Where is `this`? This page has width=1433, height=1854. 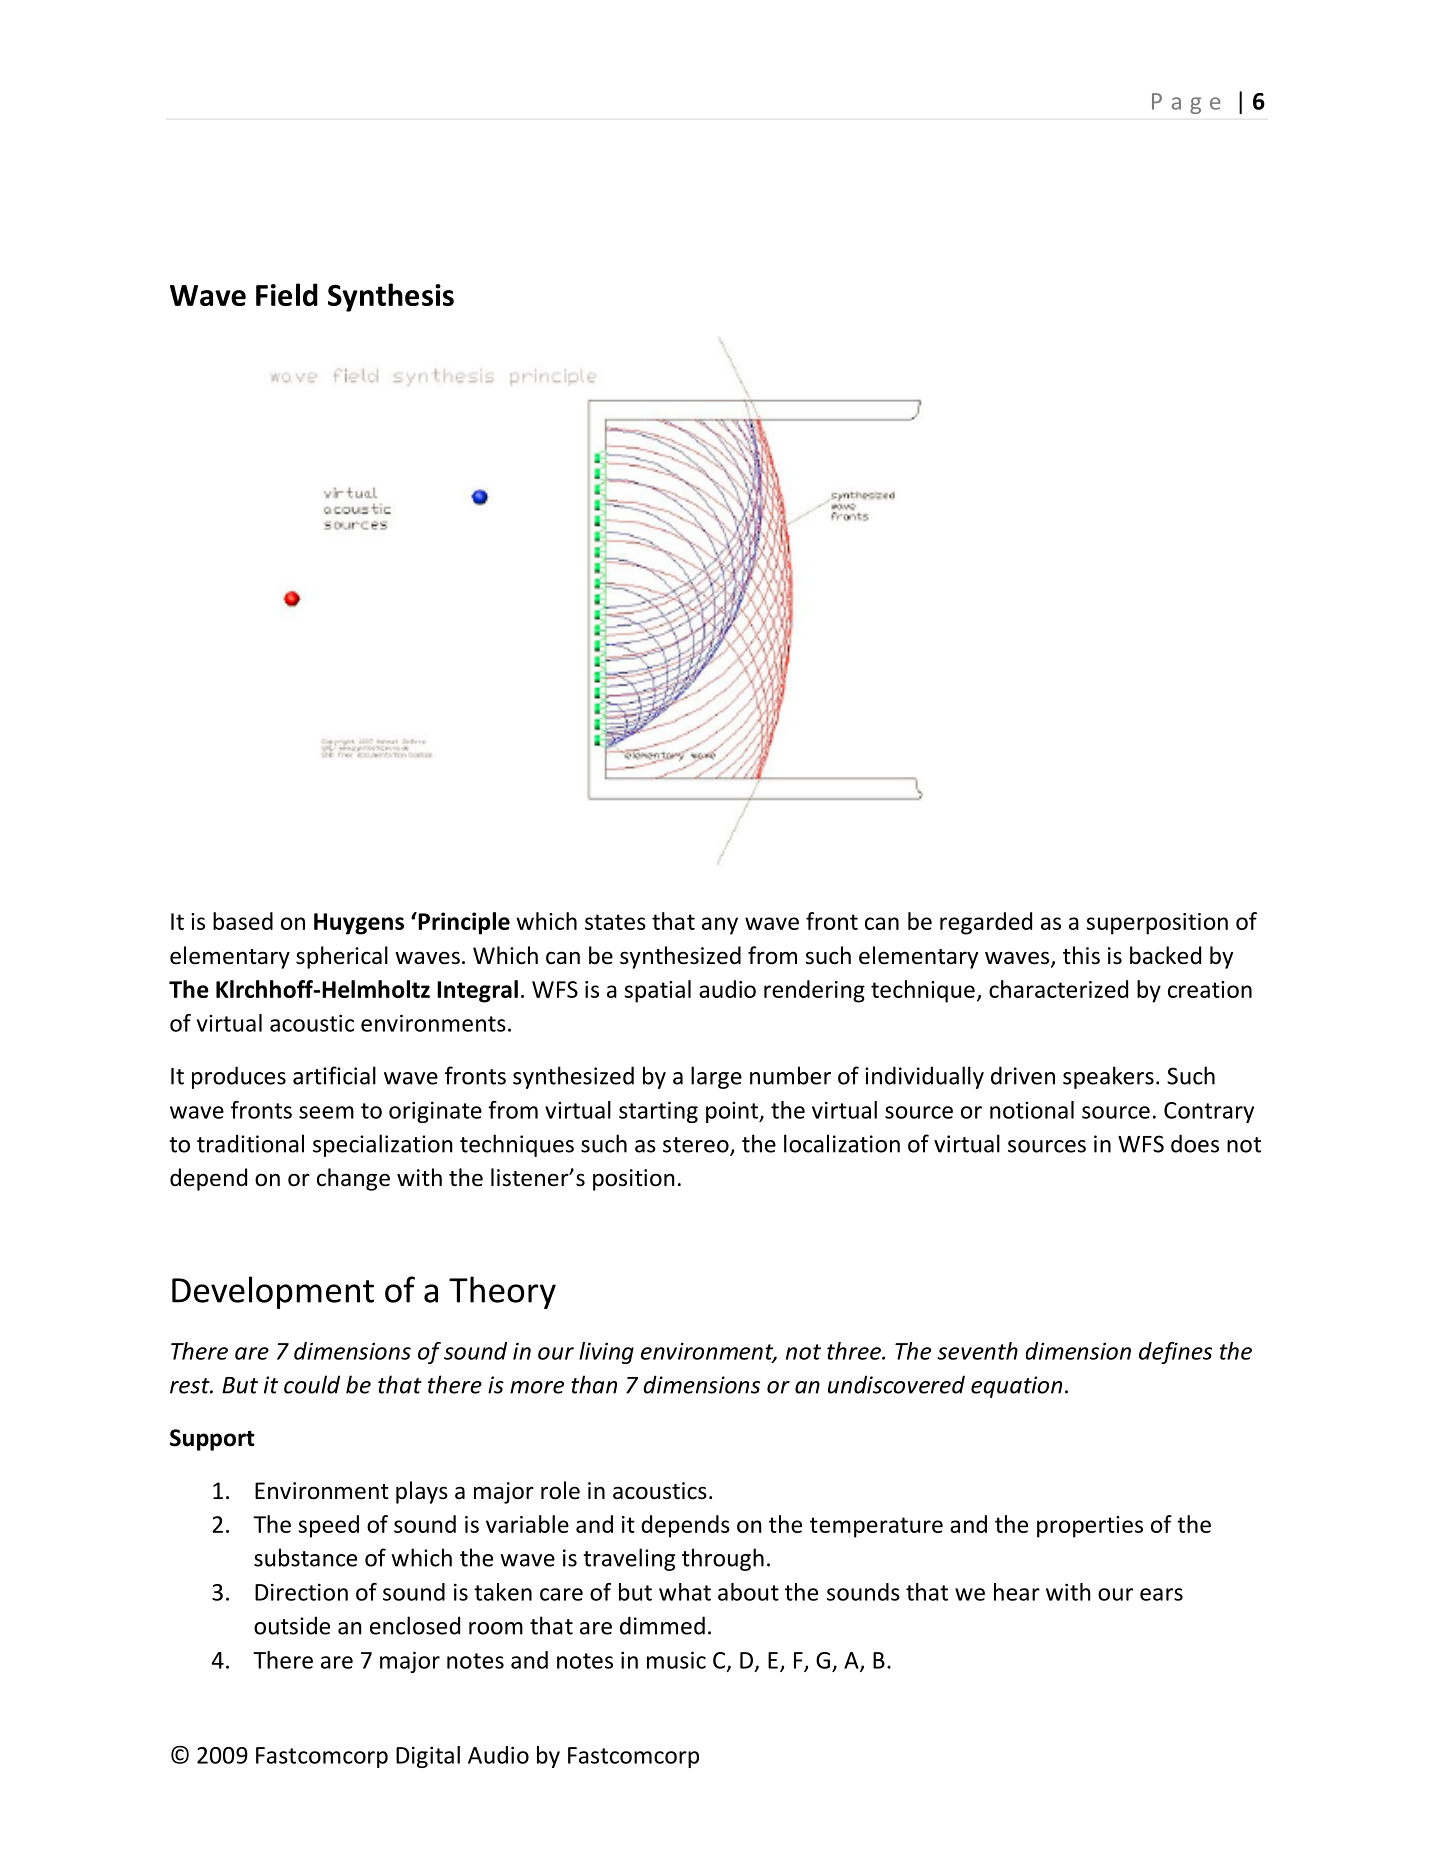 this is located at coordinates (1081, 955).
